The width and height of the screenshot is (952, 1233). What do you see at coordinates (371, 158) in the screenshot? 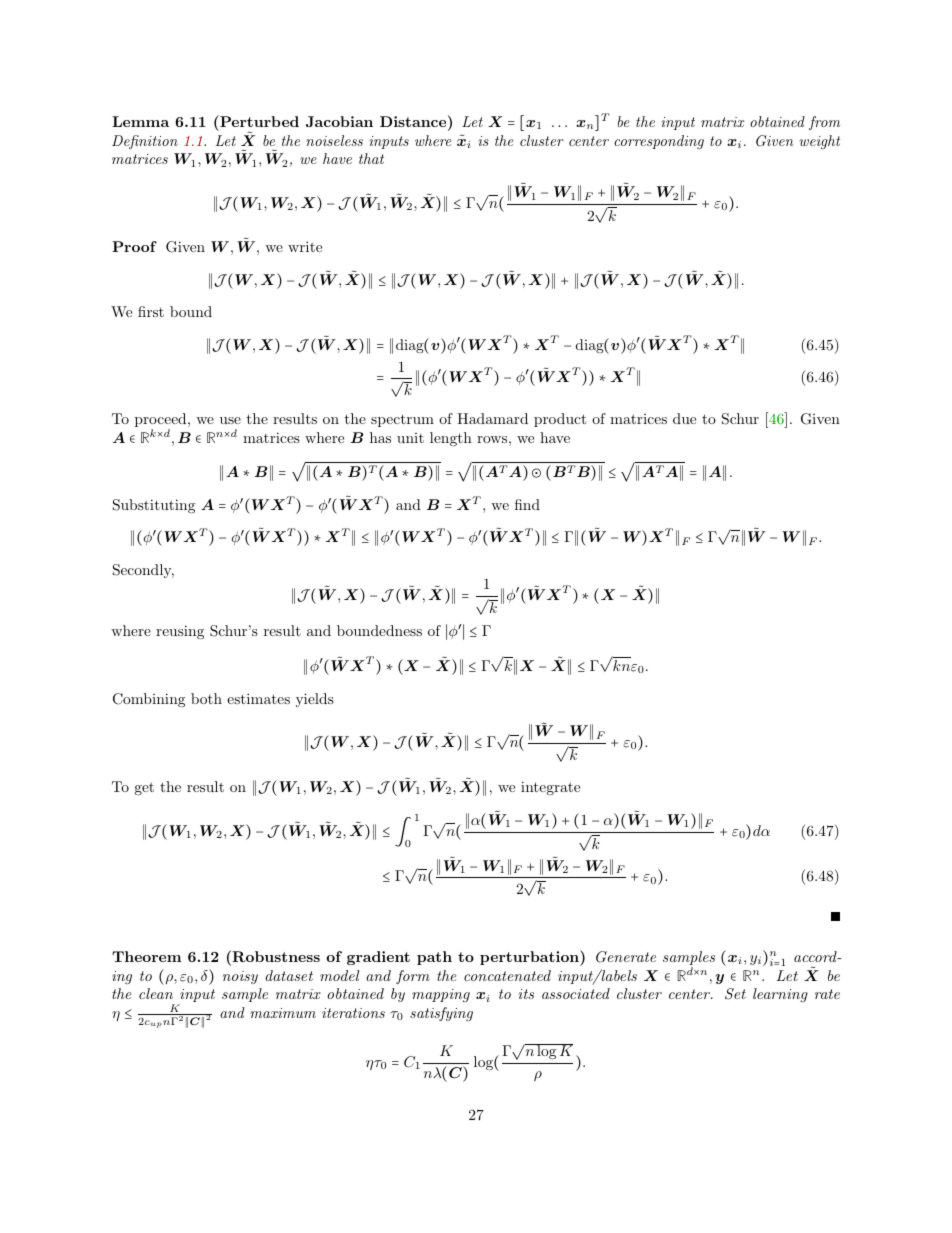
I see `that` at bounding box center [371, 158].
